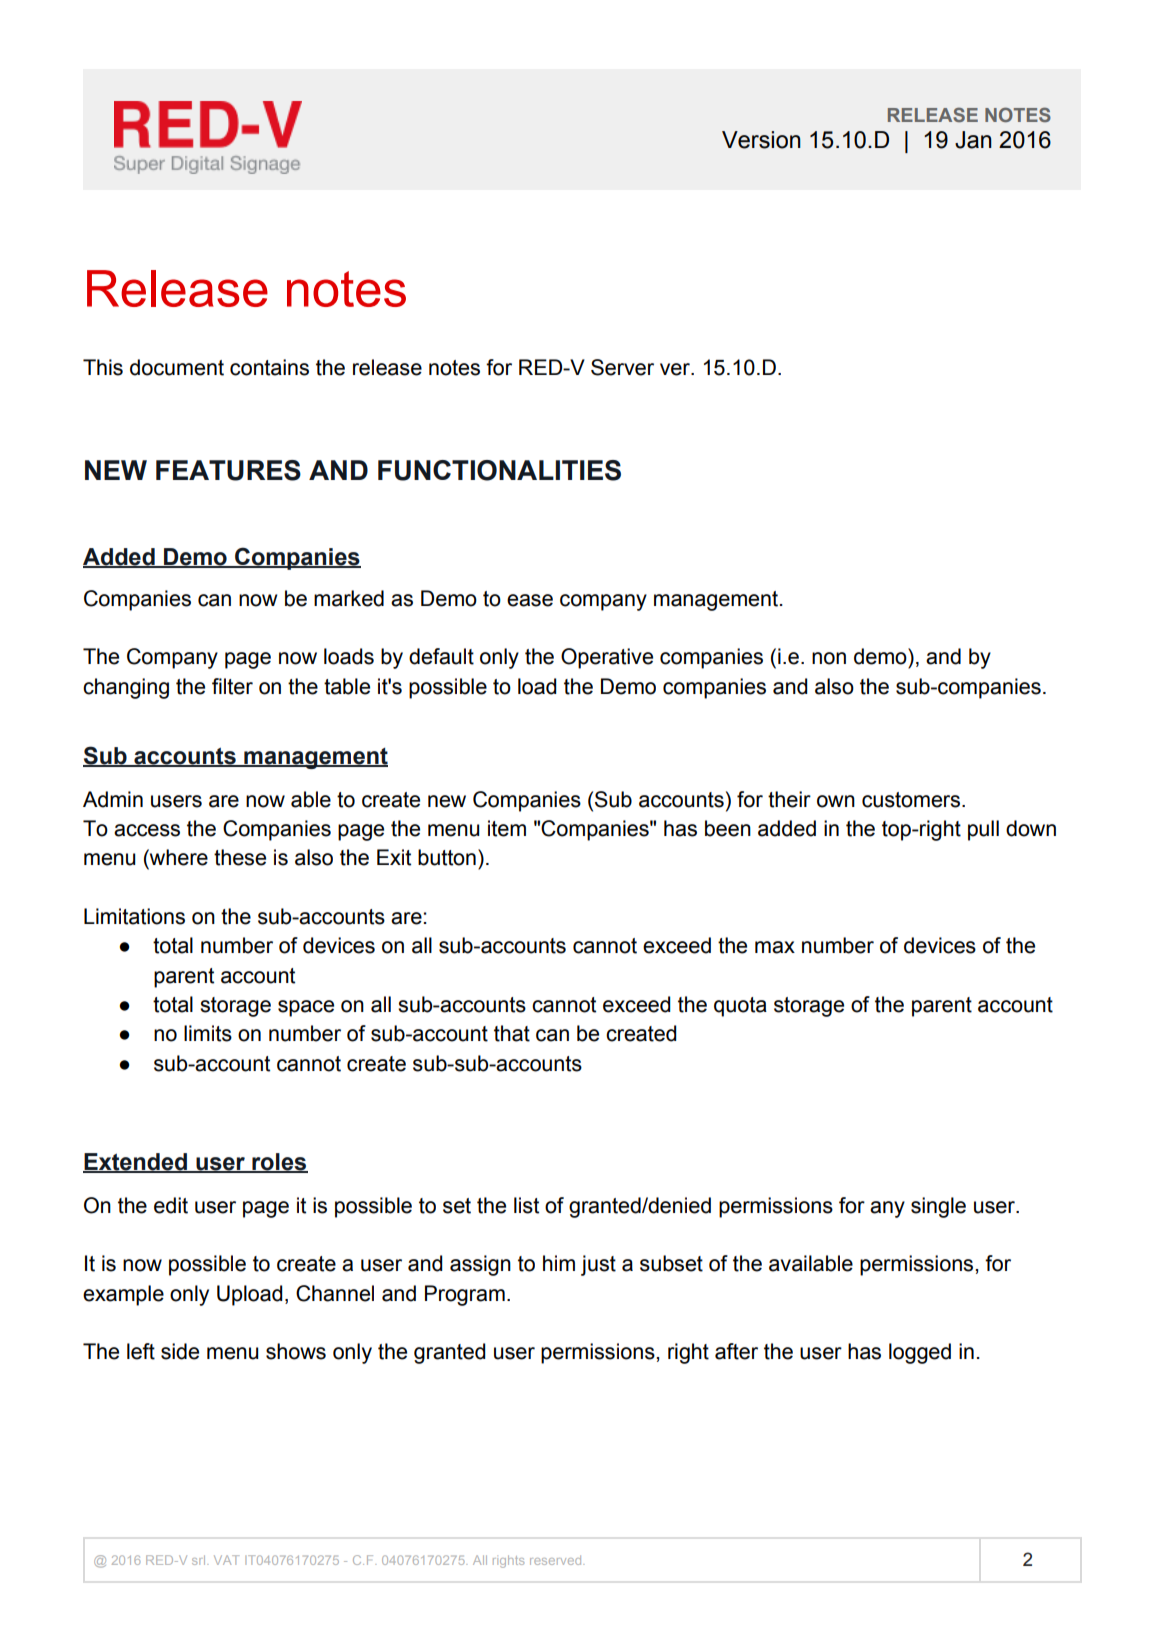 The width and height of the screenshot is (1164, 1647). Describe the element at coordinates (177, 367) in the screenshot. I see `document` at that location.
